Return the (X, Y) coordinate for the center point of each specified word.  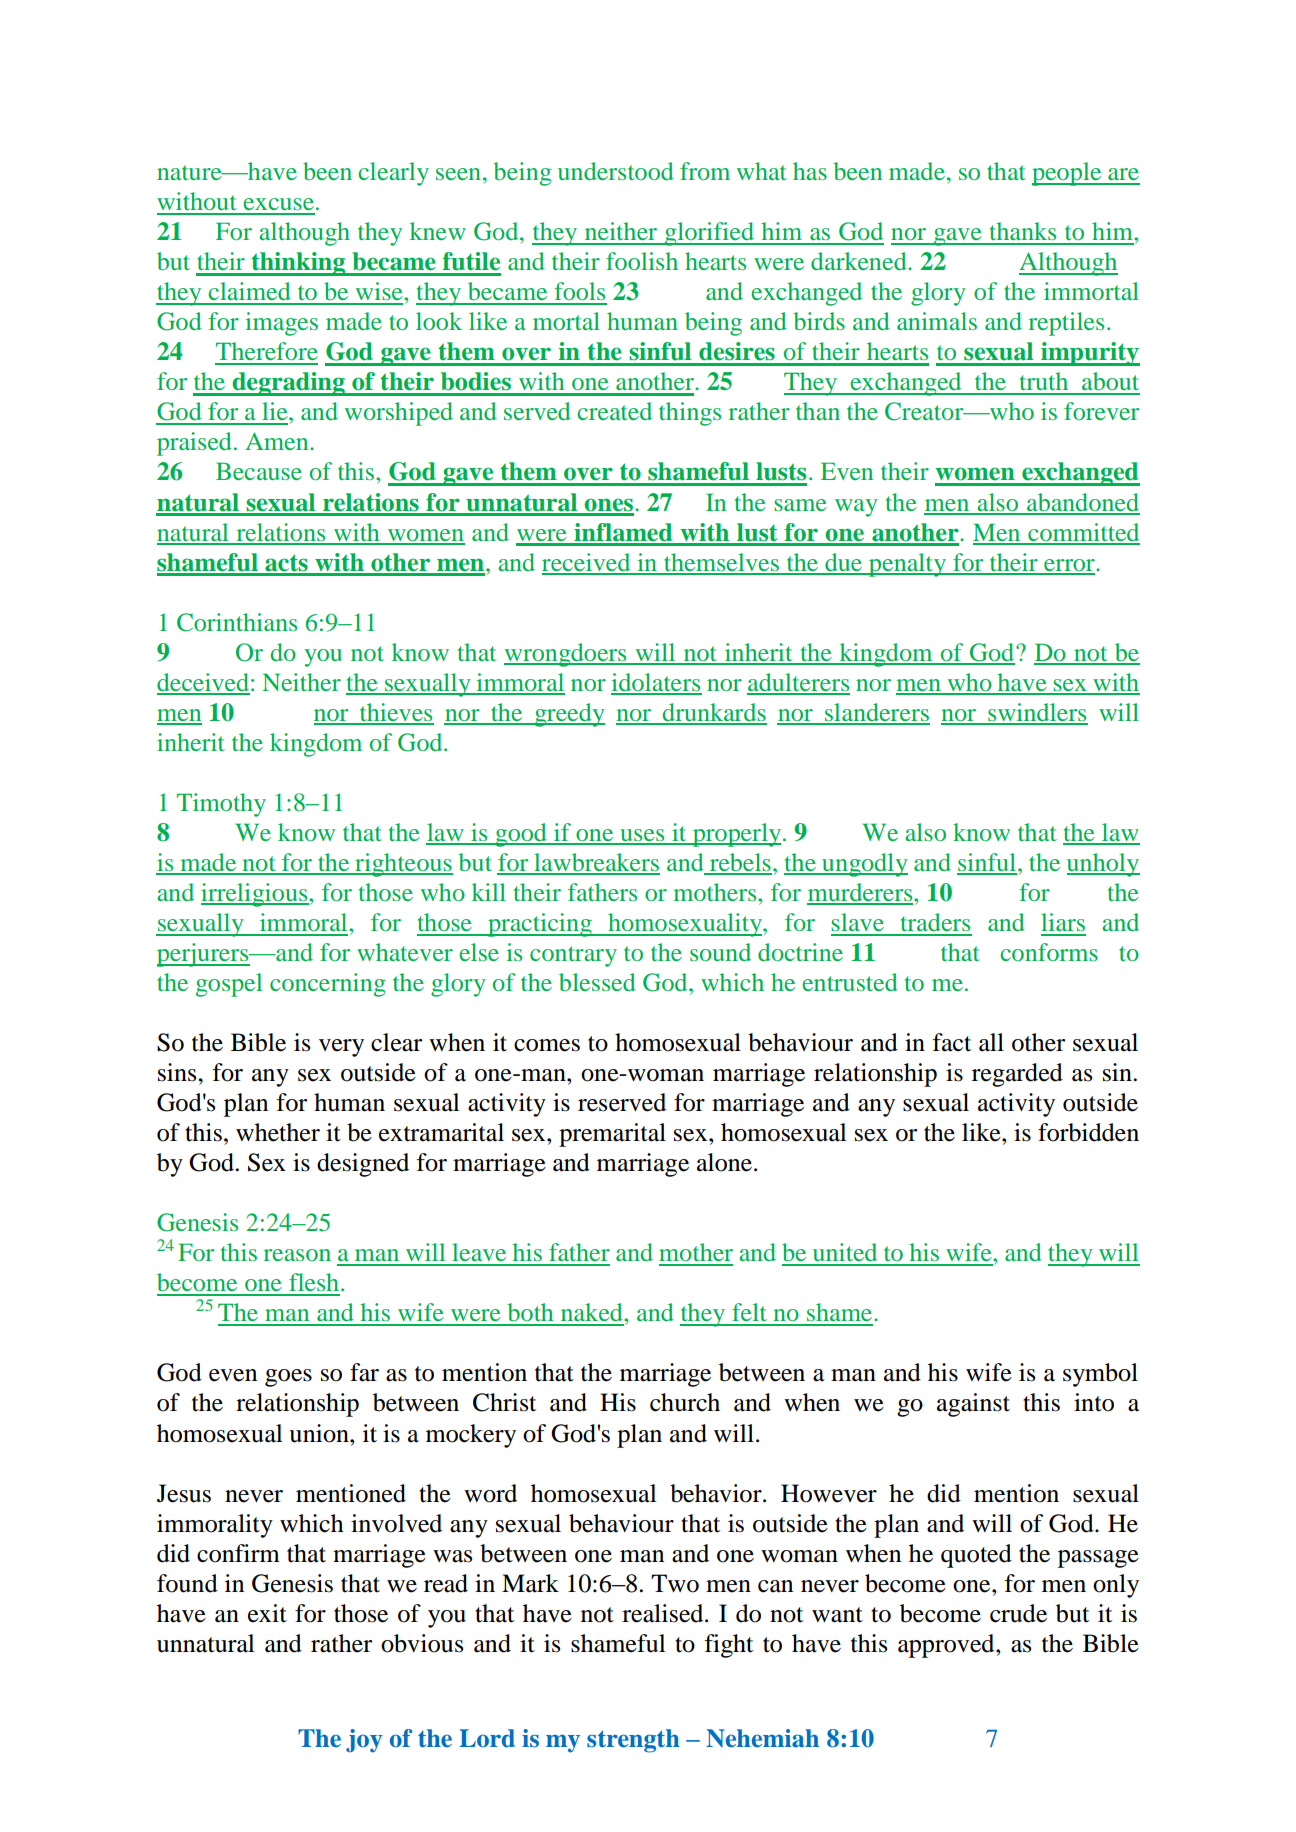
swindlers (1037, 713)
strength (633, 1741)
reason (297, 1255)
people (1068, 174)
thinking (298, 264)
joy (364, 1741)
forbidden (1088, 1132)
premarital (612, 1135)
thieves (395, 713)
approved (947, 1646)
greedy (568, 715)
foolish (642, 261)
